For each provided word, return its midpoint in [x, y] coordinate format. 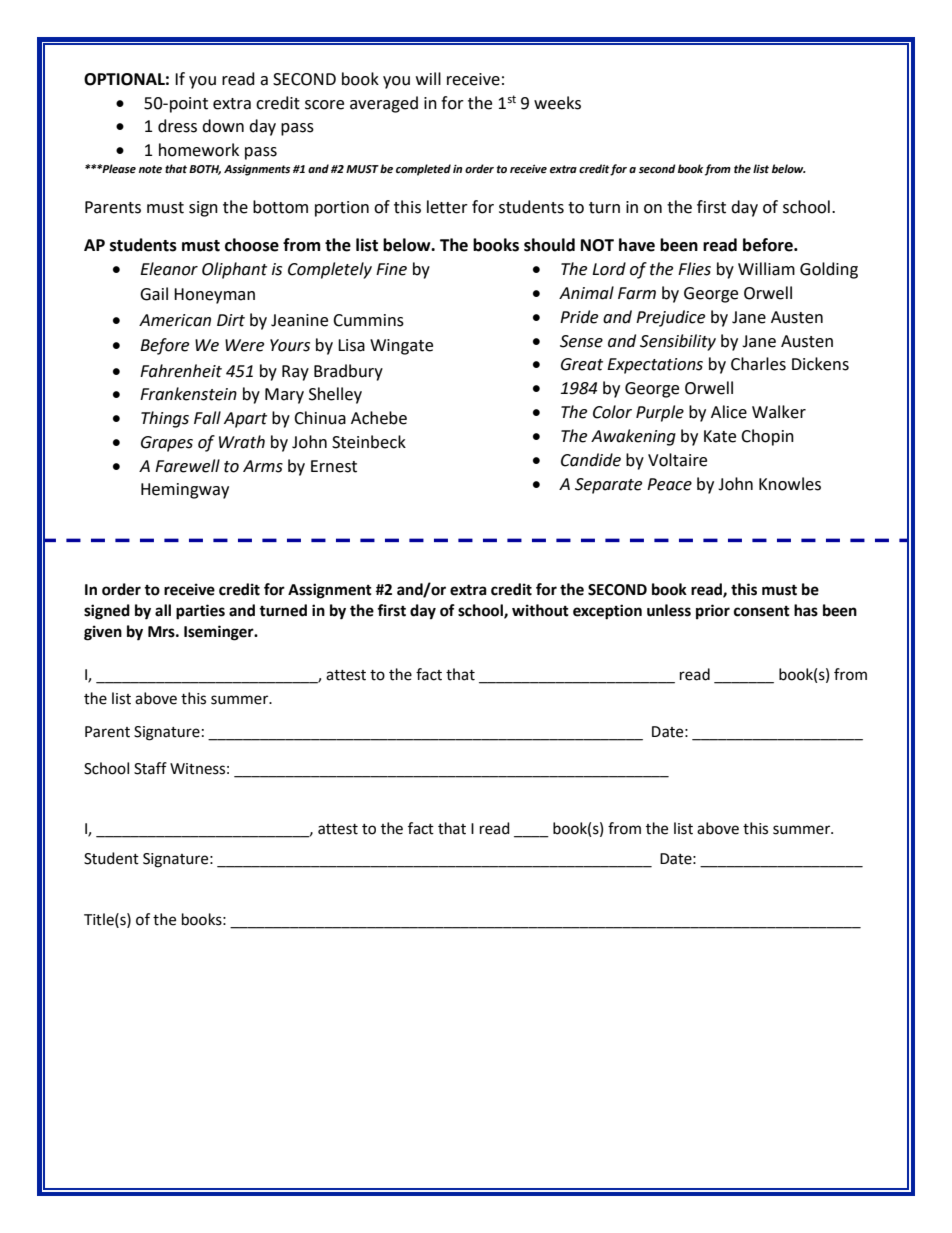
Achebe [379, 418]
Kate [720, 436]
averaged [384, 104]
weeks [557, 103]
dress [177, 126]
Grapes [167, 444]
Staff [150, 768]
